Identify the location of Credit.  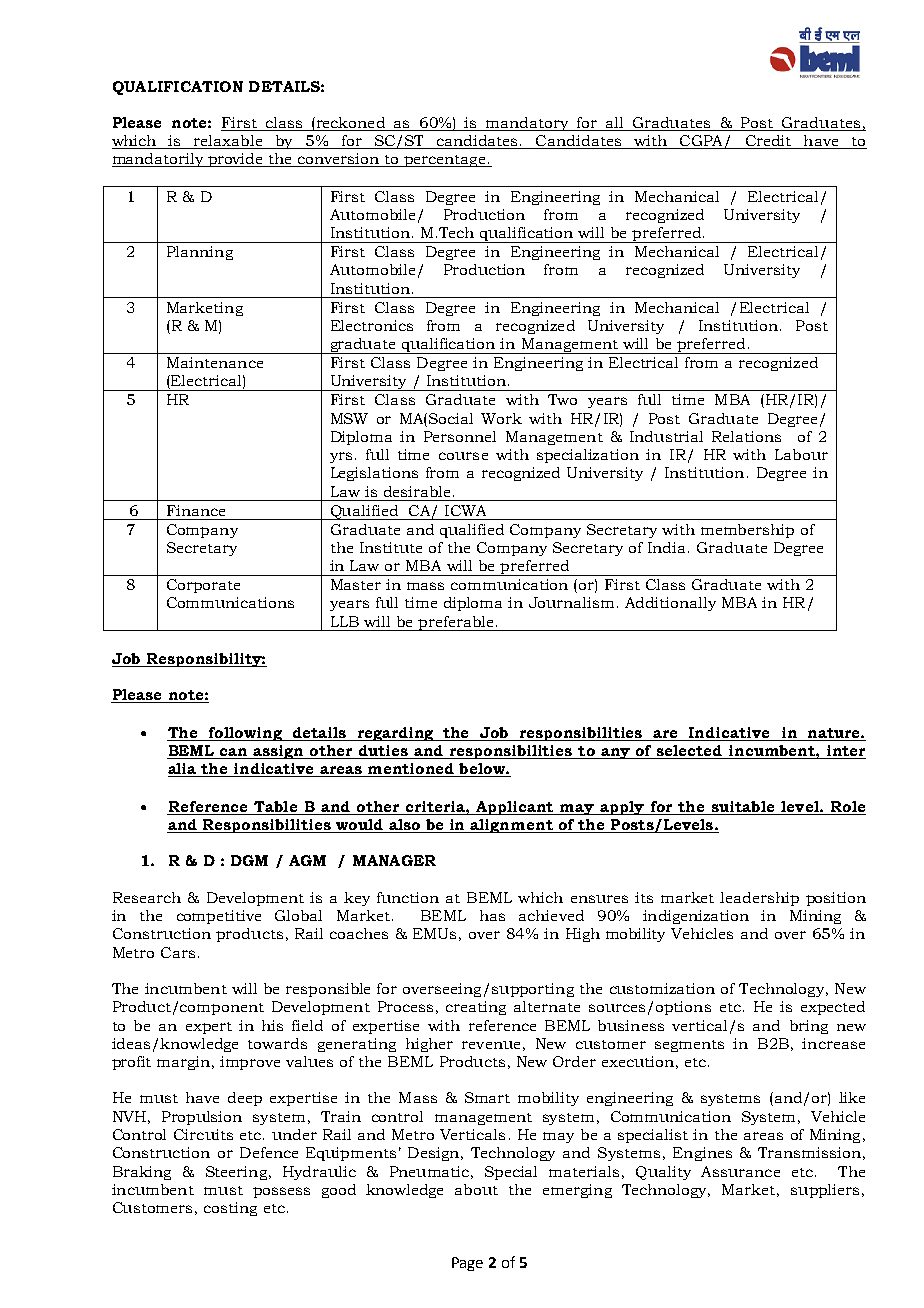
(768, 142).
